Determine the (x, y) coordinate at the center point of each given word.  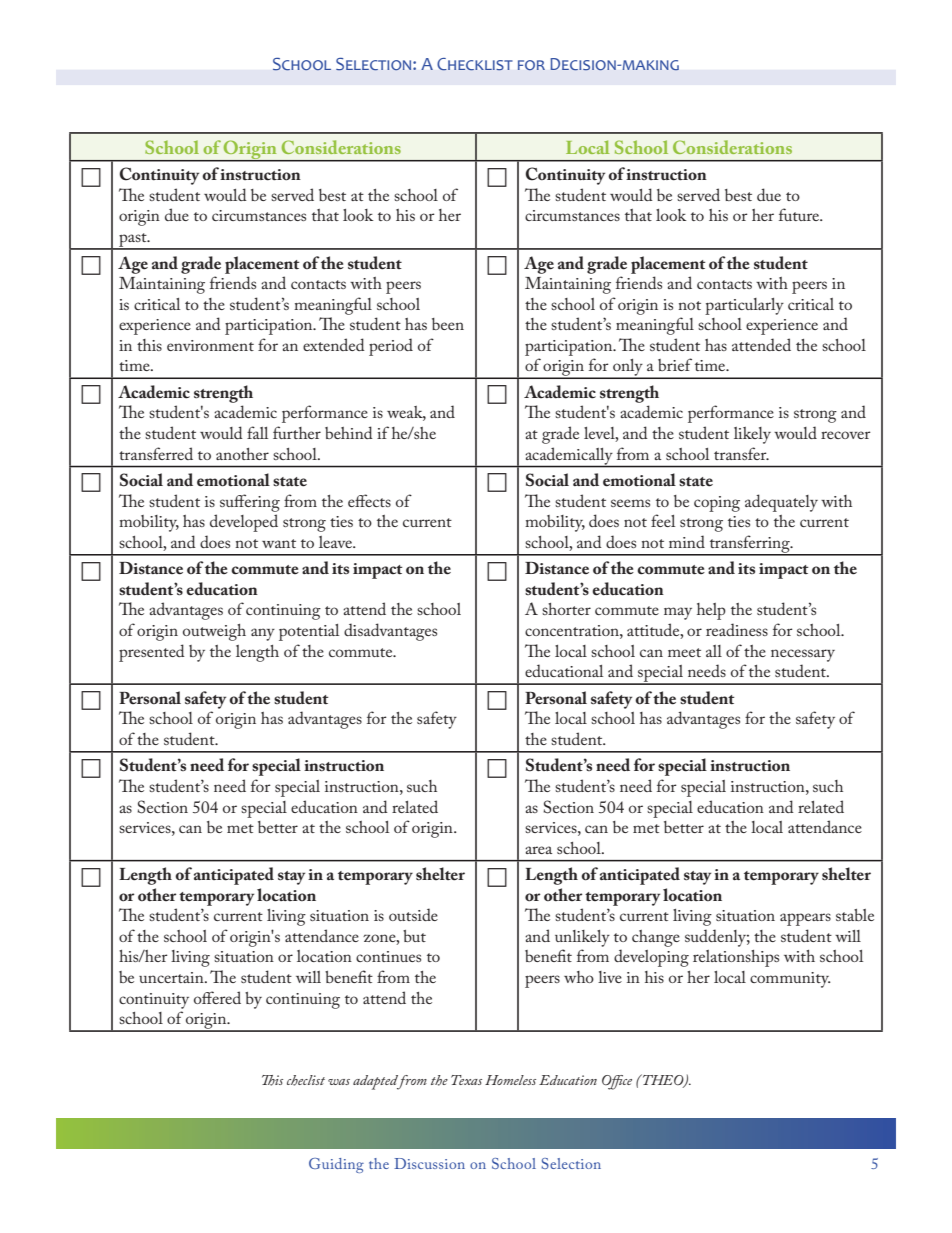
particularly (744, 306)
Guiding (336, 1165)
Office (617, 1082)
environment (210, 345)
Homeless (510, 1080)
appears (805, 919)
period (391, 347)
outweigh (214, 632)
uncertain (172, 977)
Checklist (474, 64)
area (538, 850)
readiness (737, 629)
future (800, 214)
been (448, 324)
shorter (566, 609)
